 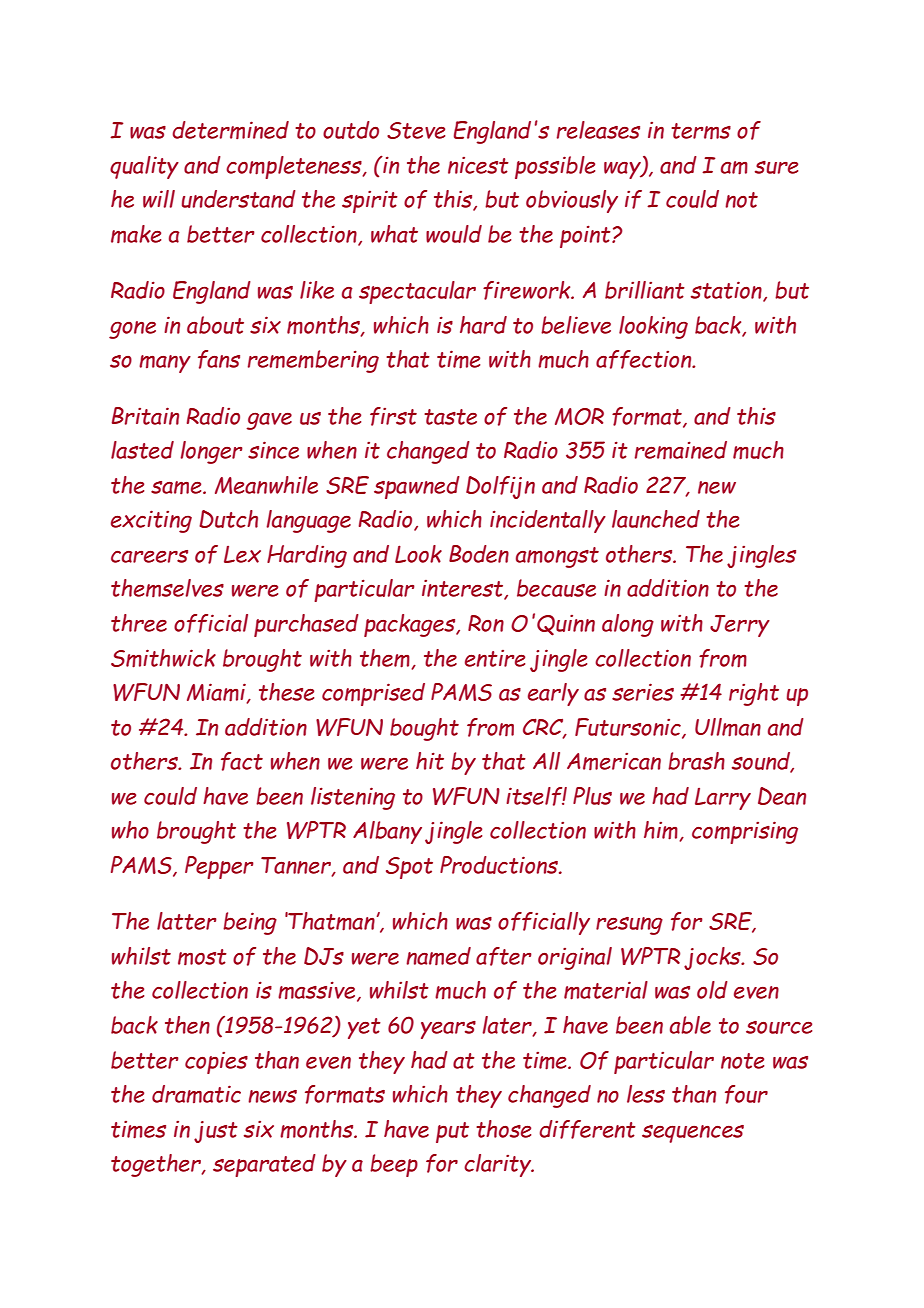 I want to click on determined, so click(x=230, y=130).
